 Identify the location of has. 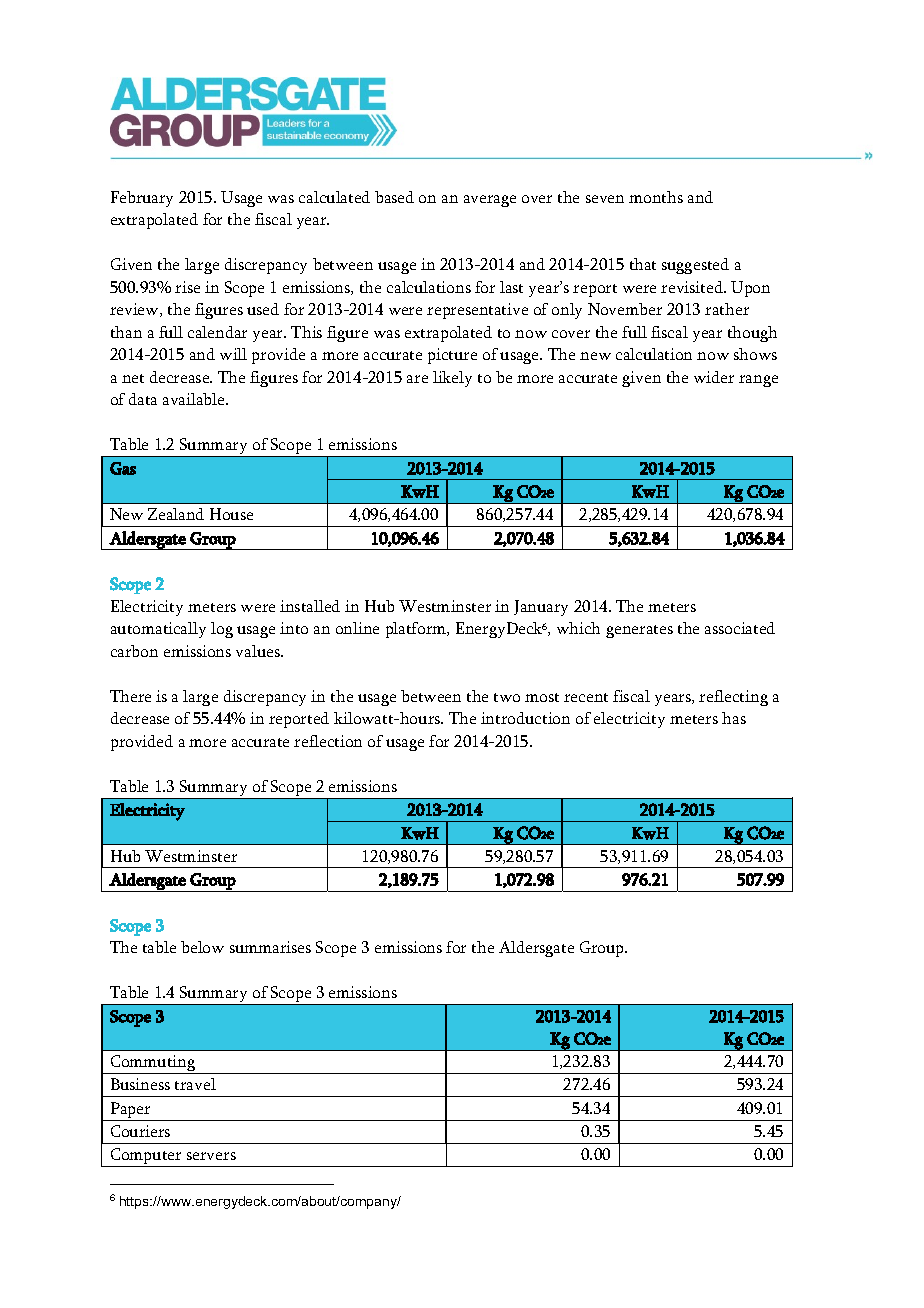
(734, 718).
